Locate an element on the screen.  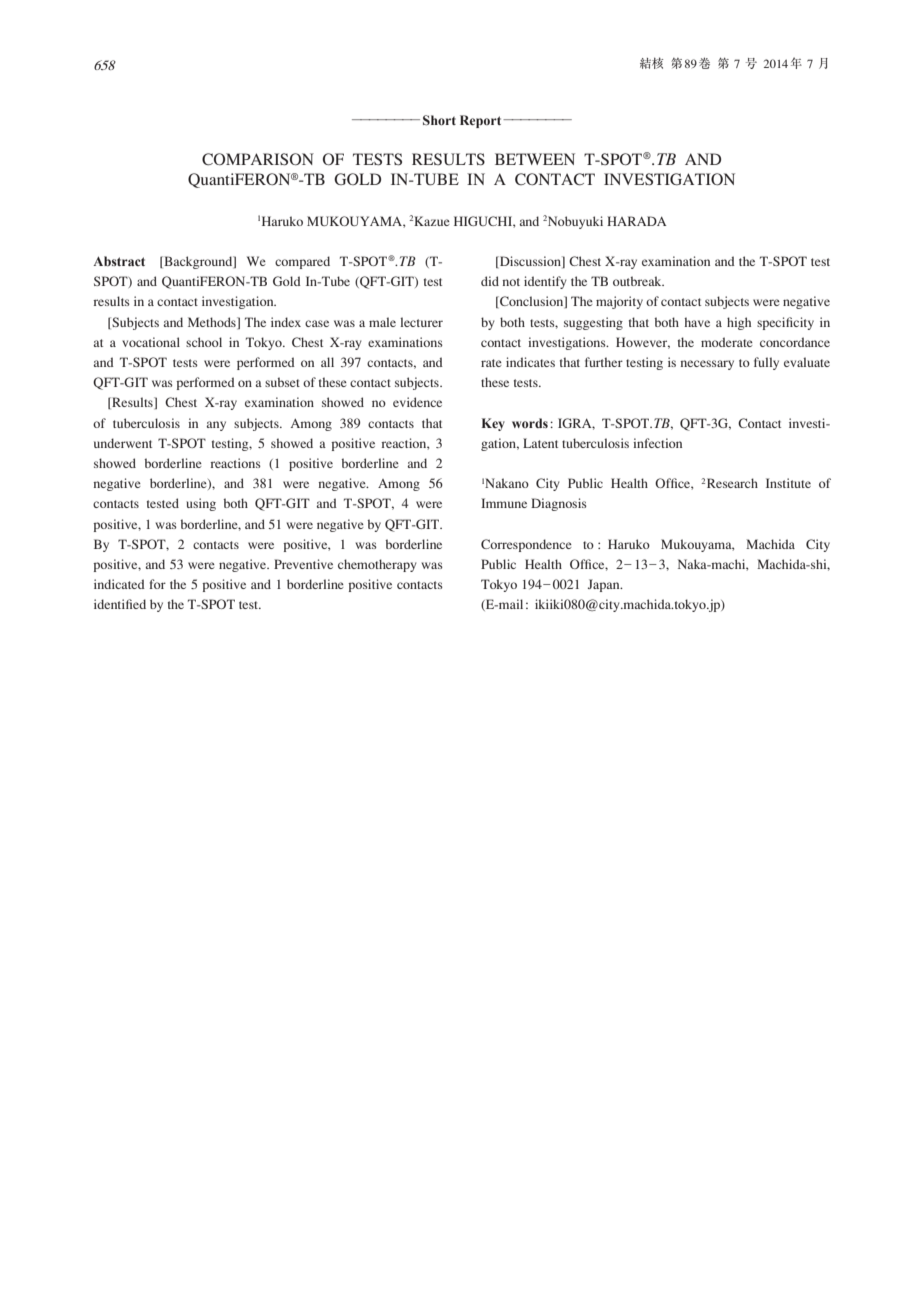
COMPARISON is located at coordinates (258, 159).
